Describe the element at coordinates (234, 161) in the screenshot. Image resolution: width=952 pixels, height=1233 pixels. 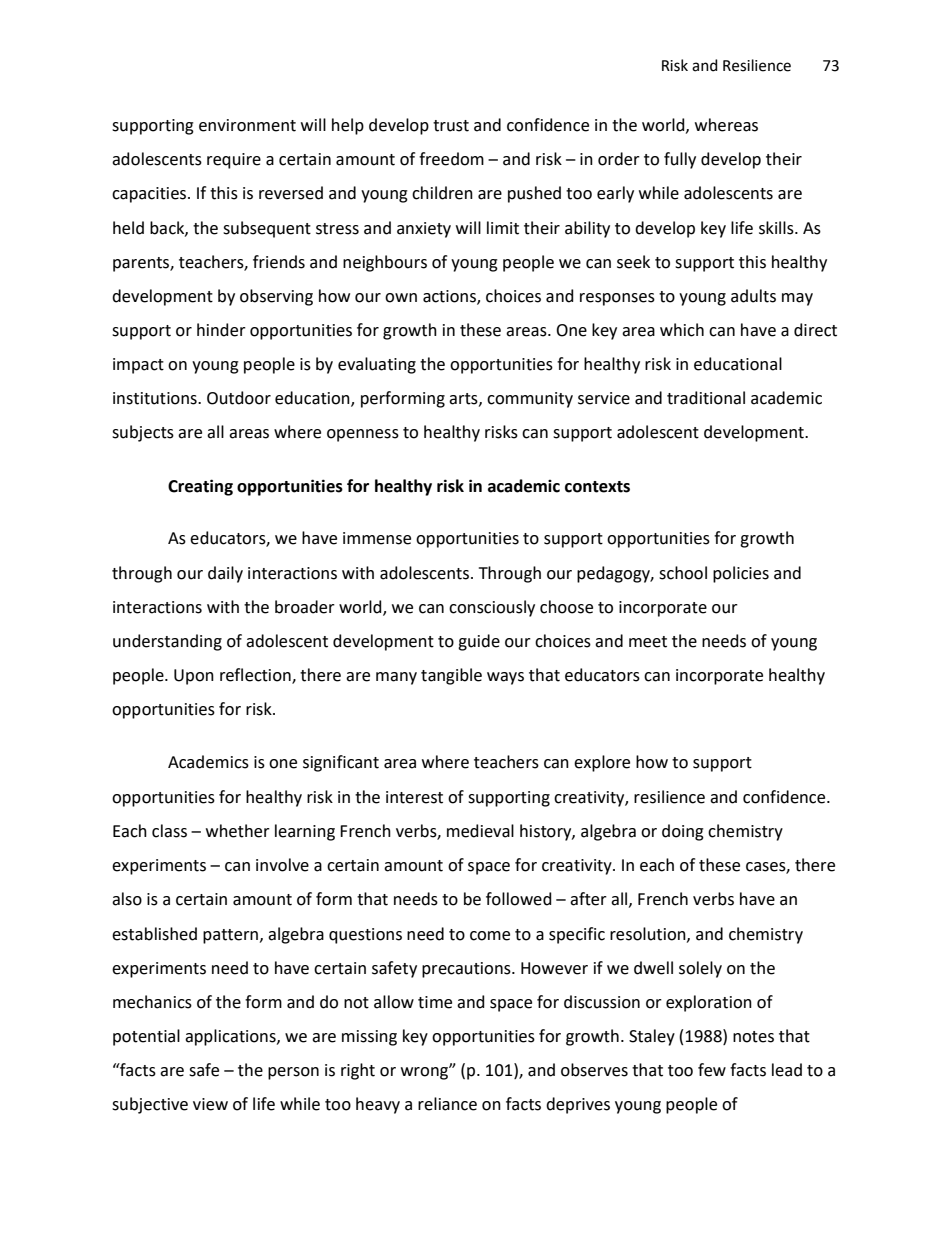
I see `require` at that location.
